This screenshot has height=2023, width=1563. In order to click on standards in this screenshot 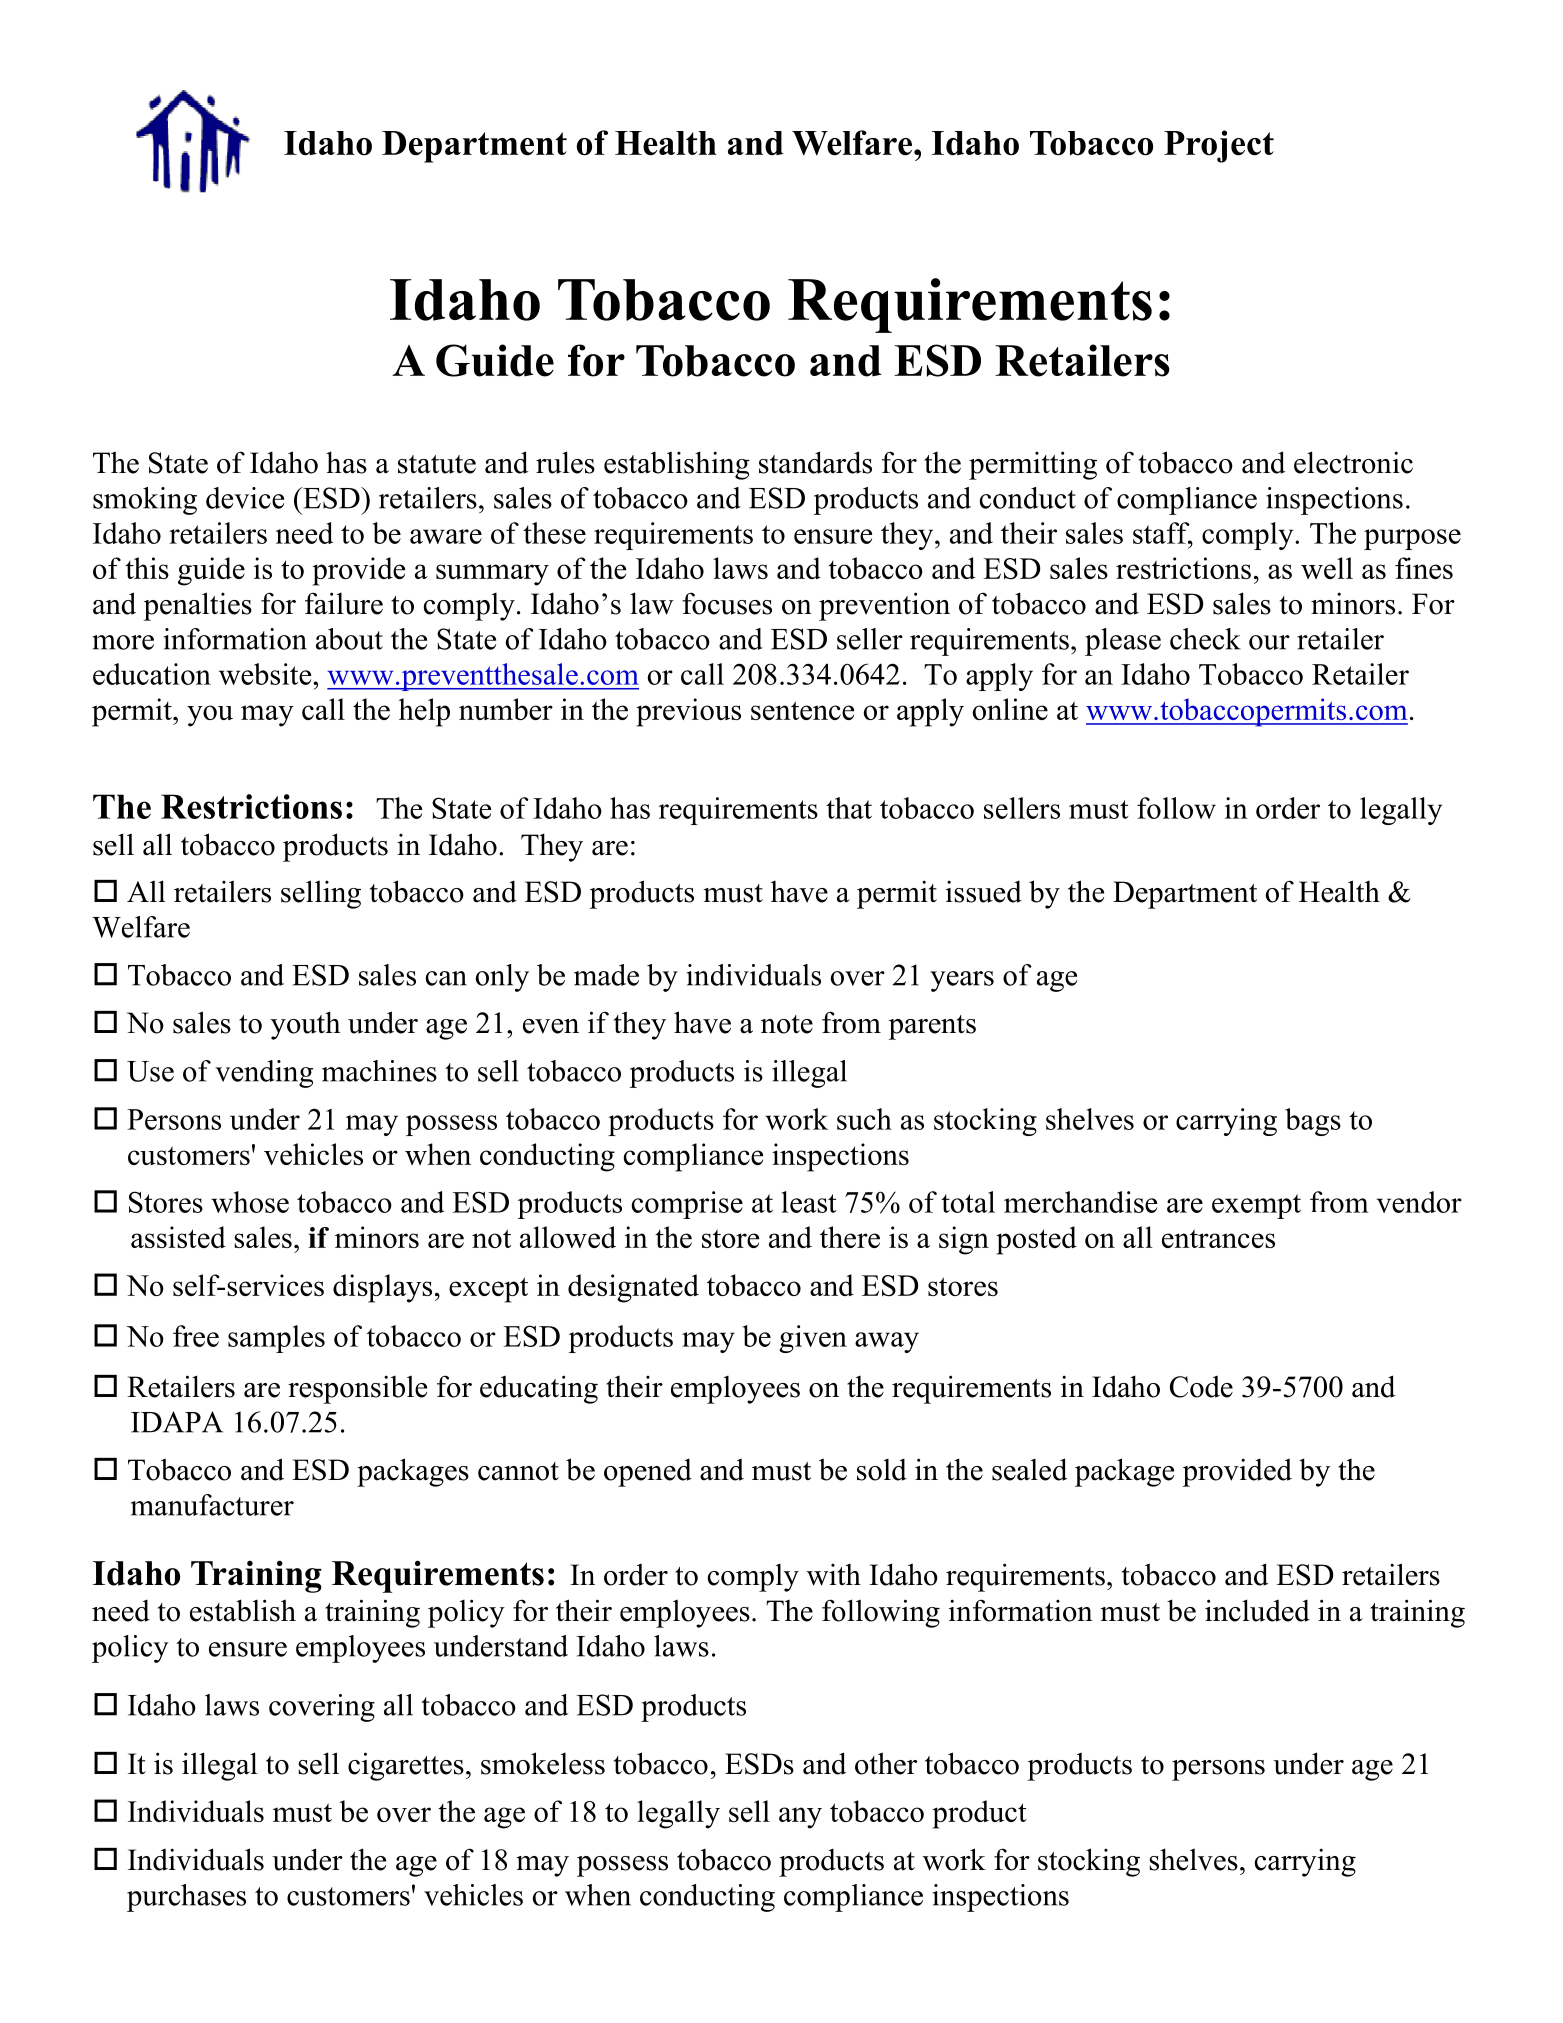, I will do `click(815, 462)`.
